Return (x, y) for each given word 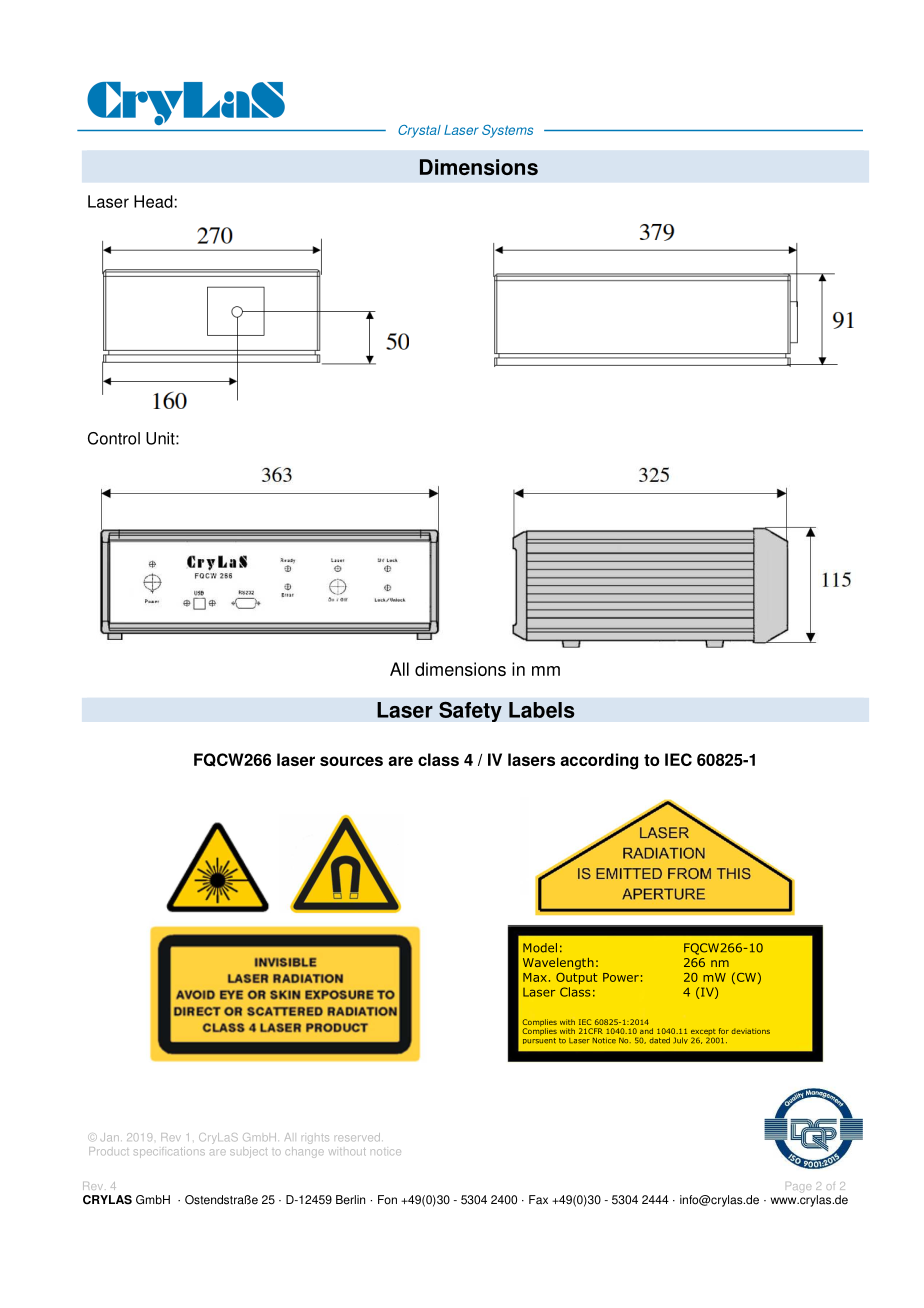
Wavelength (558, 964)
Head (153, 201)
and (646, 1031)
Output (576, 978)
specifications (169, 1152)
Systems (507, 131)
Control (114, 438)
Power (621, 977)
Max (535, 977)
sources (351, 761)
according (599, 761)
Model (540, 948)
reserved (357, 1137)
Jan (110, 1137)
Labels (541, 710)
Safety (470, 711)
